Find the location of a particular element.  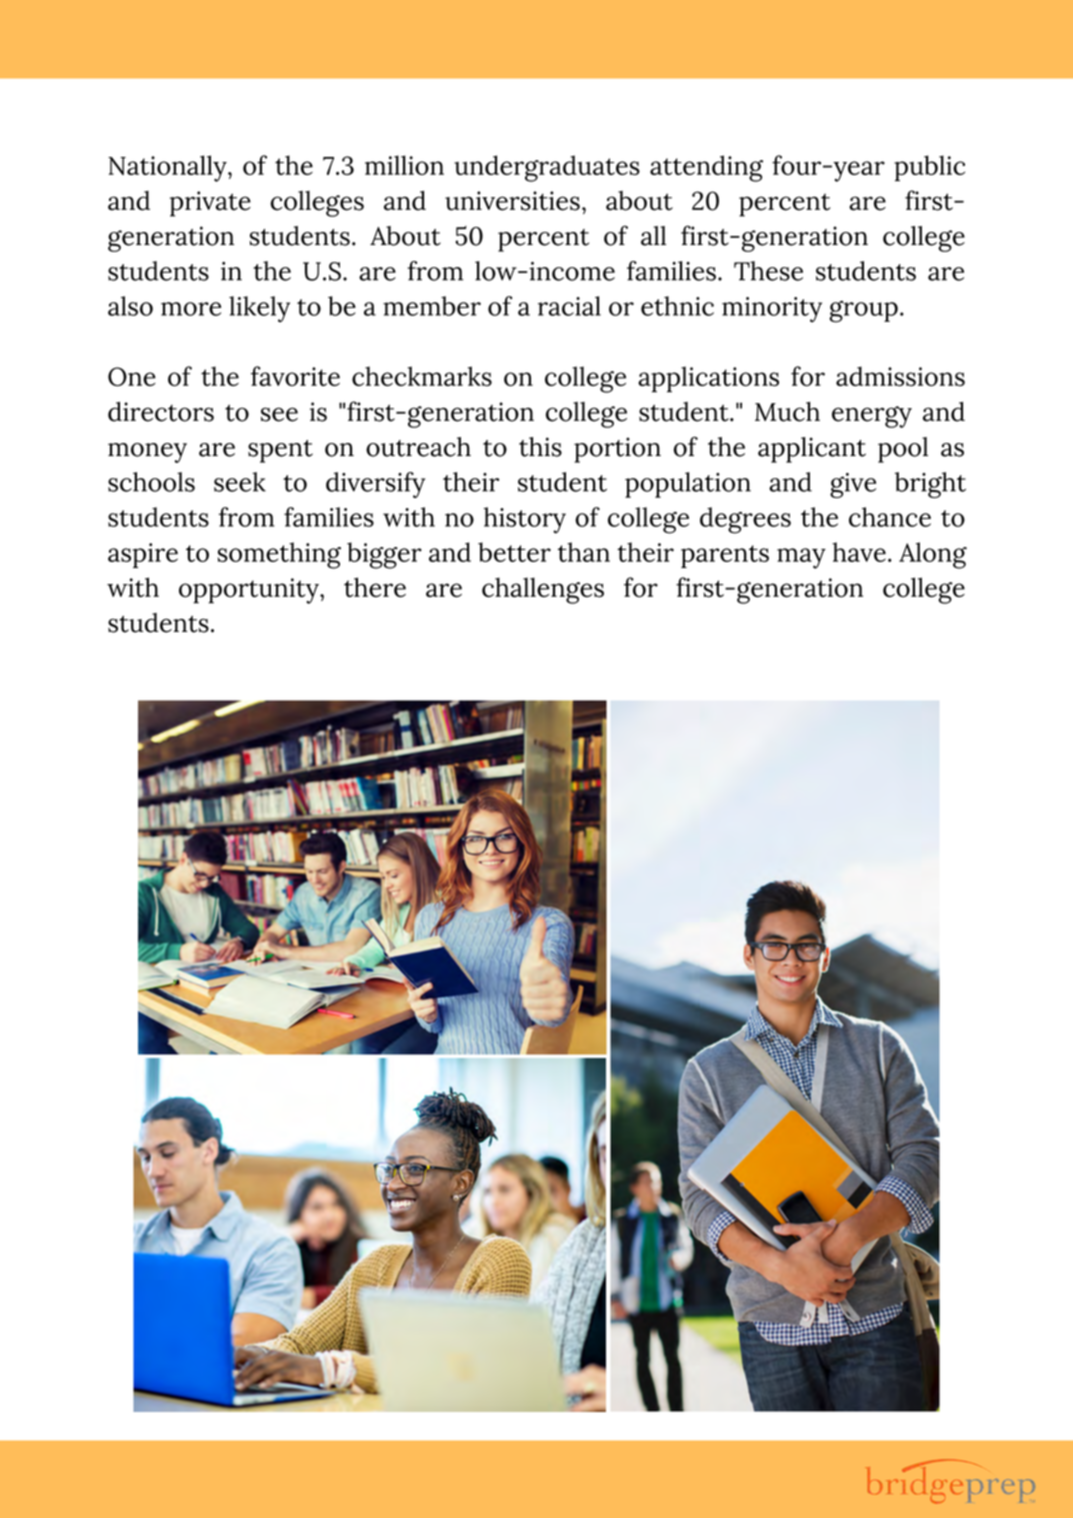

Nationally is located at coordinates (168, 168).
